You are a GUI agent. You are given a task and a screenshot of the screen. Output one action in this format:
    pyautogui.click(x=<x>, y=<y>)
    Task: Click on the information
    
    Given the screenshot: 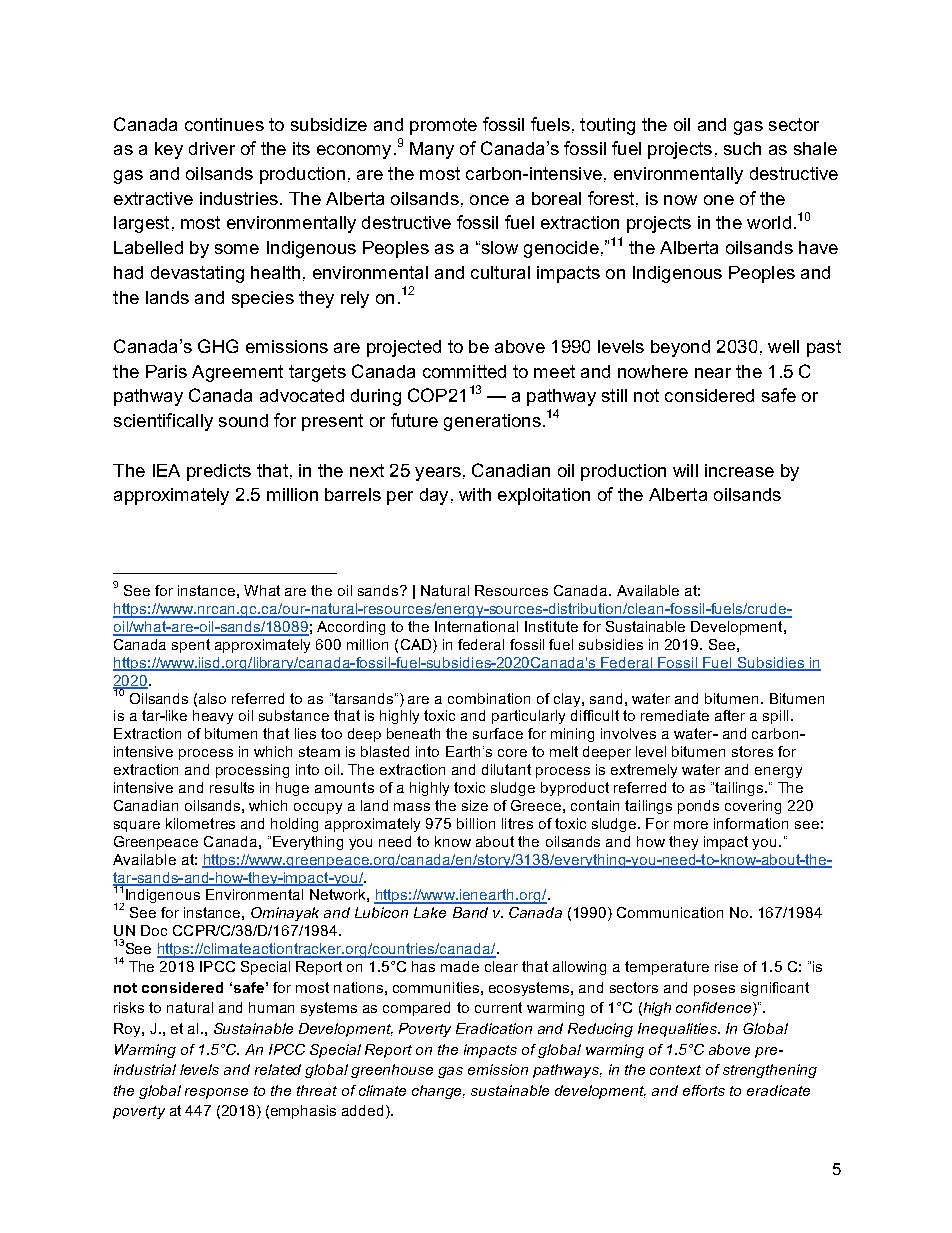 What is the action you would take?
    pyautogui.click(x=751, y=823)
